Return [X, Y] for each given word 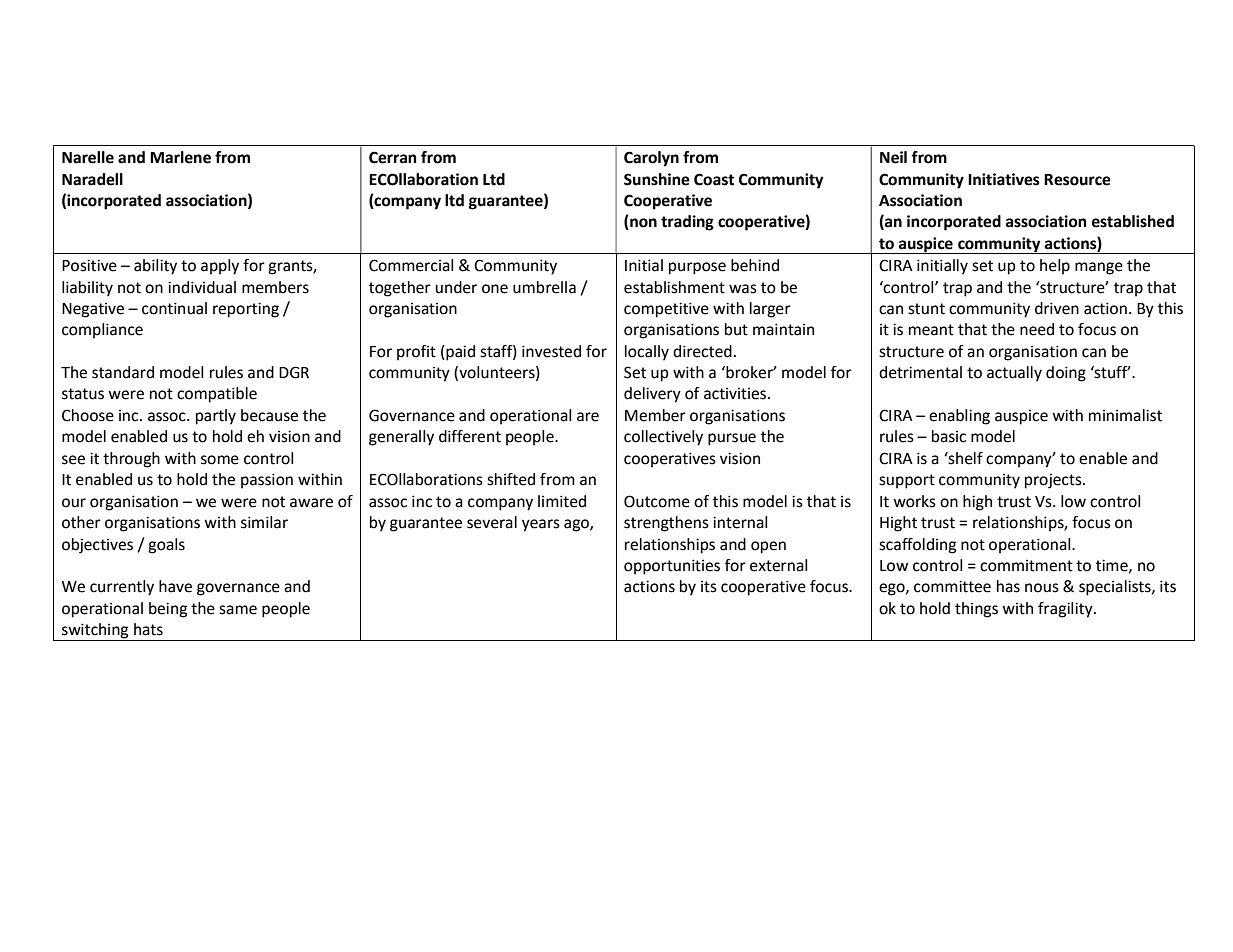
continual [174, 308]
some [220, 460]
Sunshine [657, 179]
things [976, 610]
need [1037, 329]
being [168, 610]
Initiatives [1004, 179]
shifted [511, 479]
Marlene [180, 157]
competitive [666, 310]
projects [1054, 481]
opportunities [672, 567]
